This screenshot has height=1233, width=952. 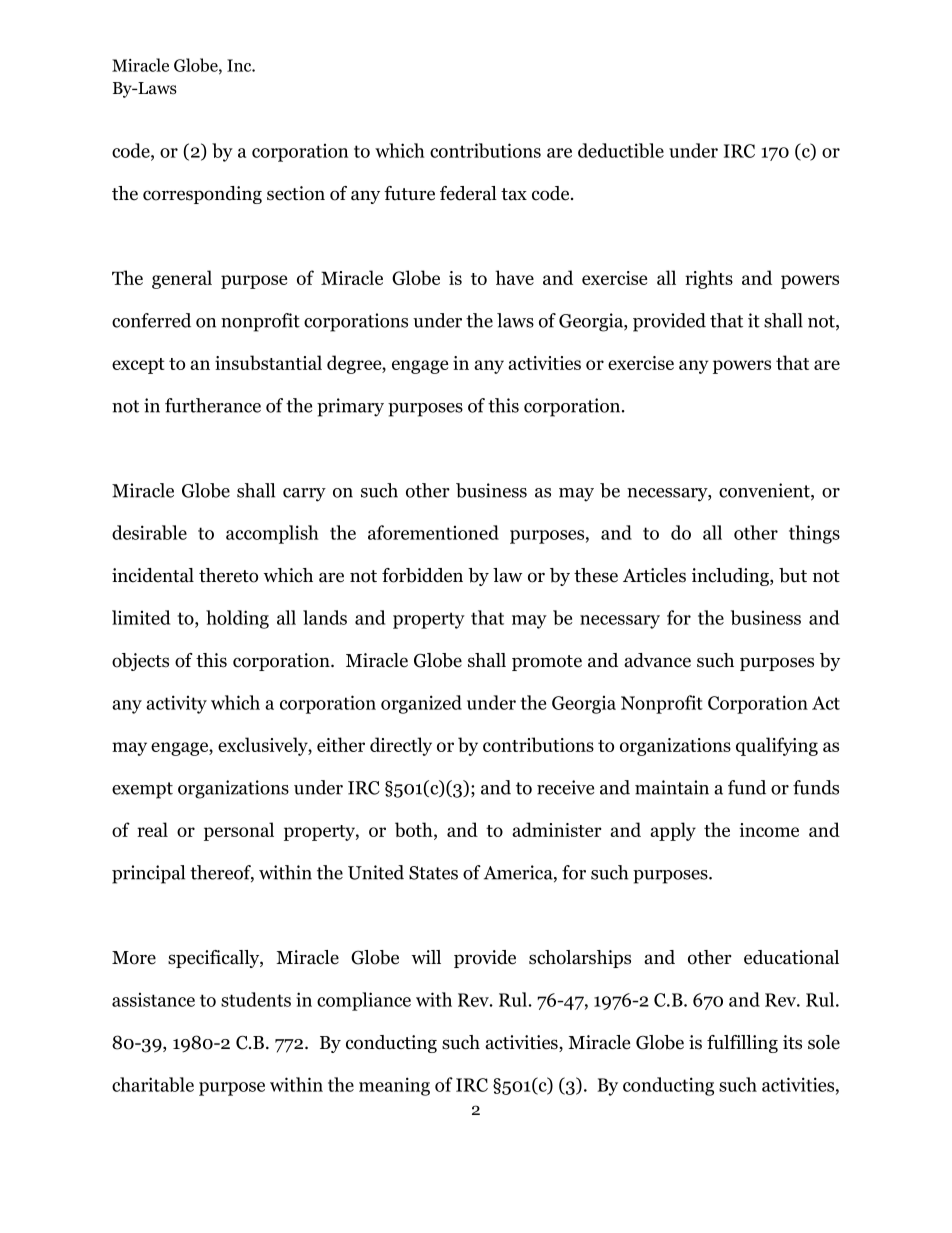 What do you see at coordinates (202, 195) in the screenshot?
I see `corresponding` at bounding box center [202, 195].
